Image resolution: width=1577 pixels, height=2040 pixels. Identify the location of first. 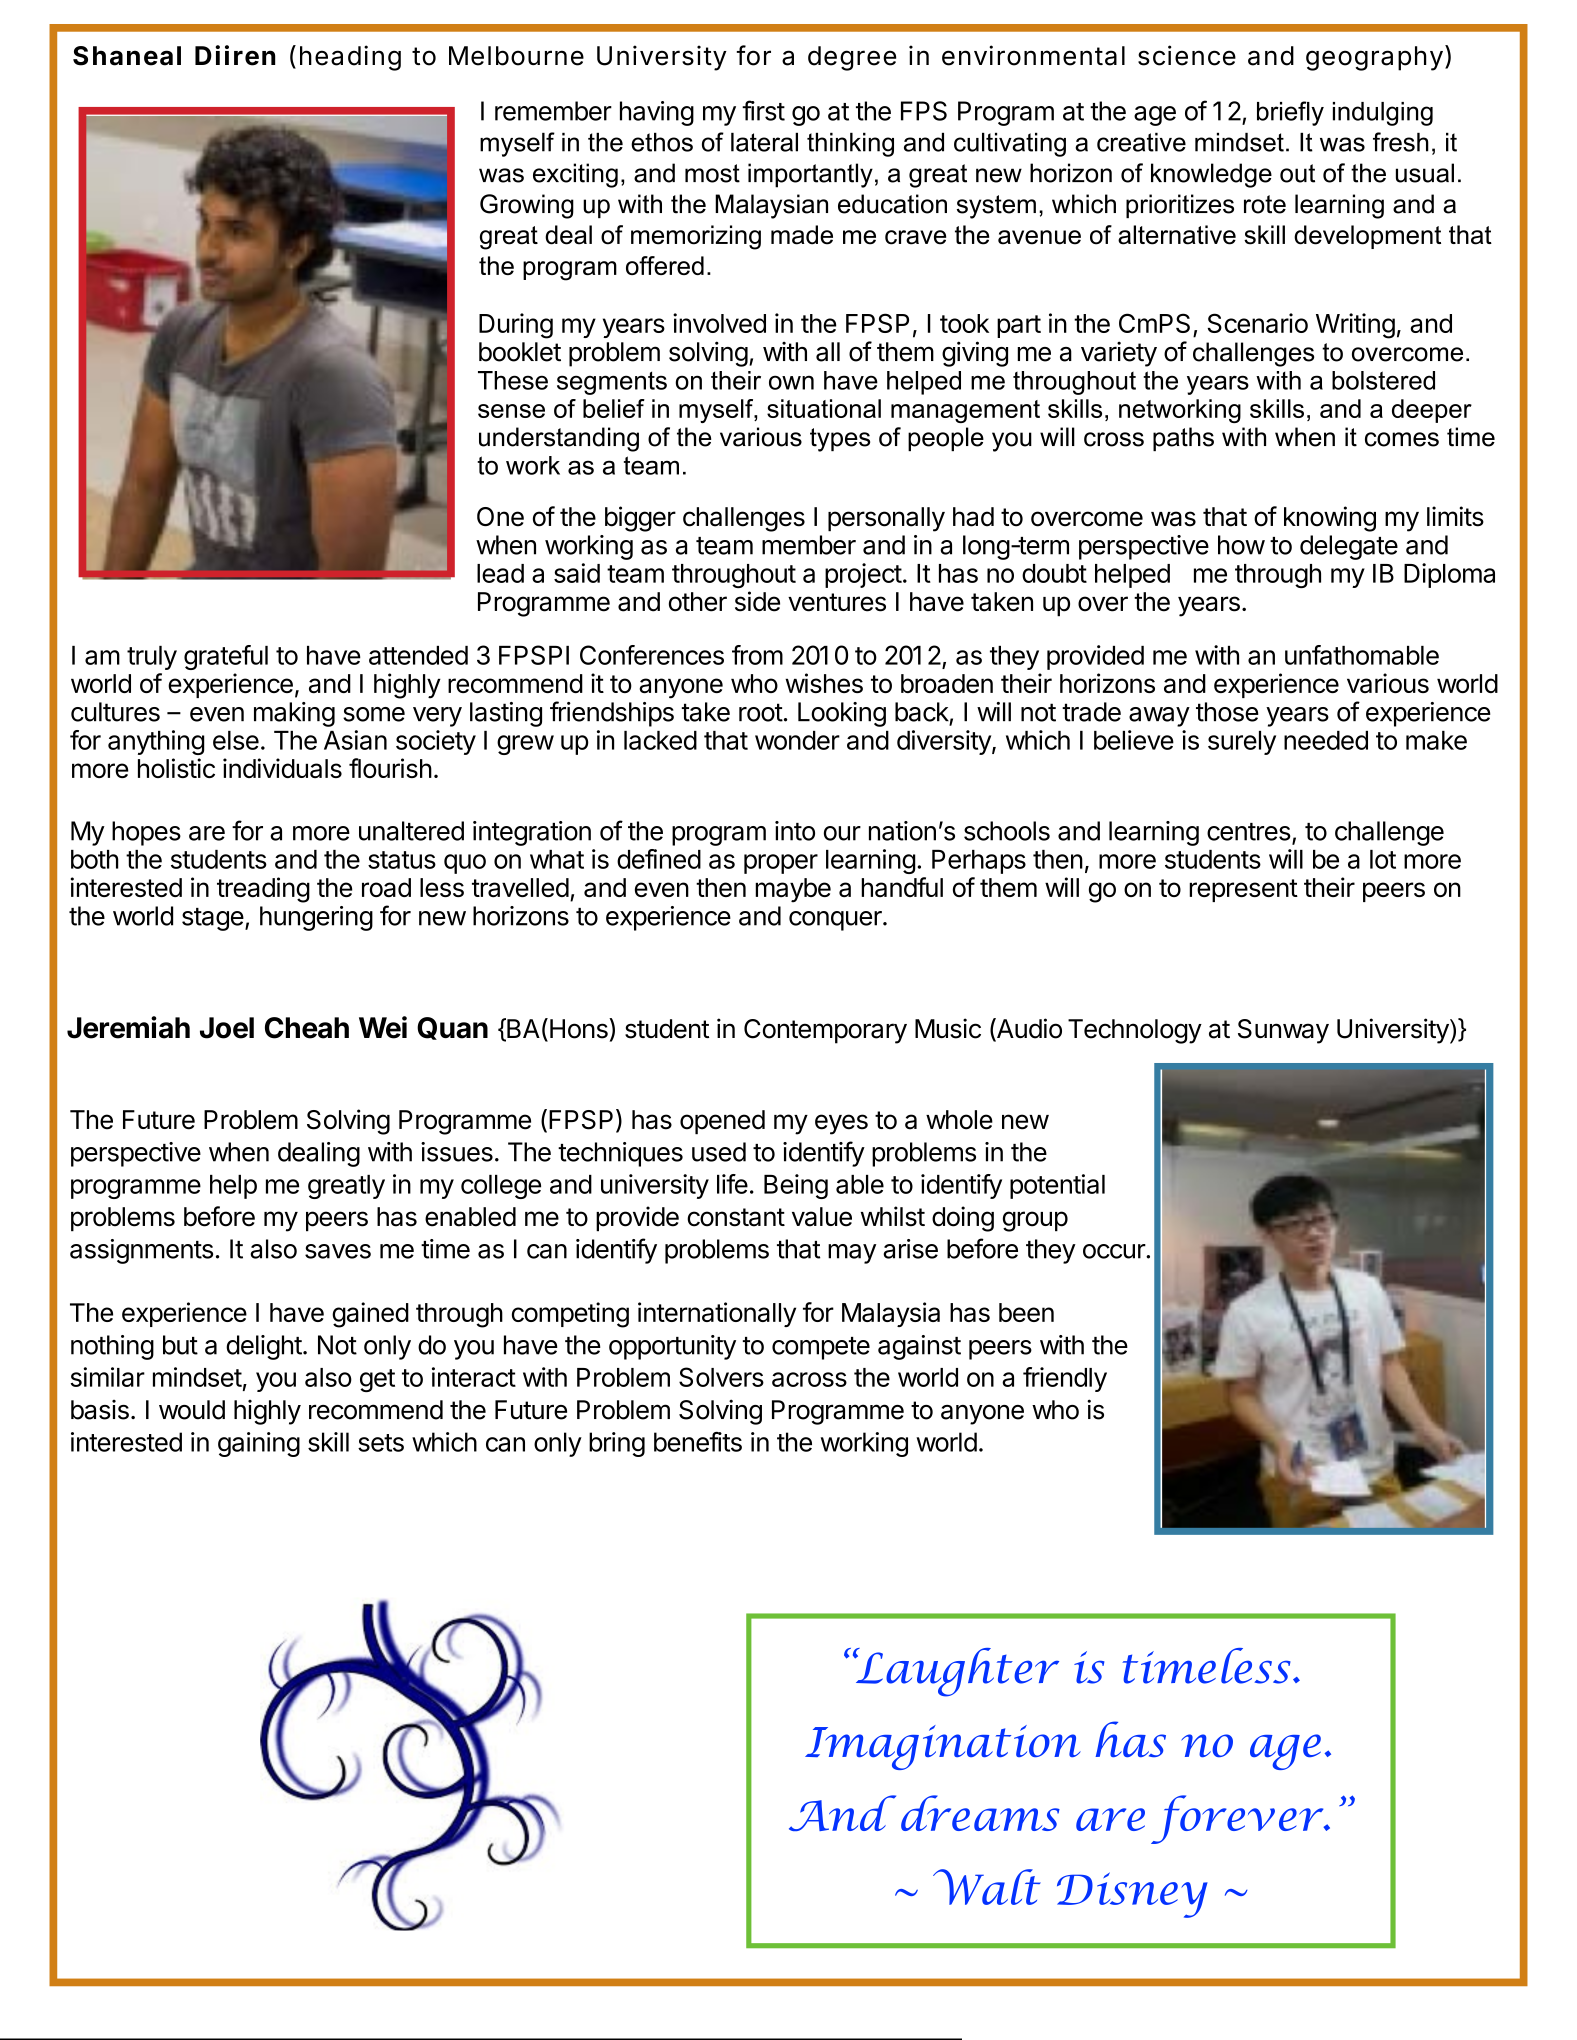
(763, 110).
